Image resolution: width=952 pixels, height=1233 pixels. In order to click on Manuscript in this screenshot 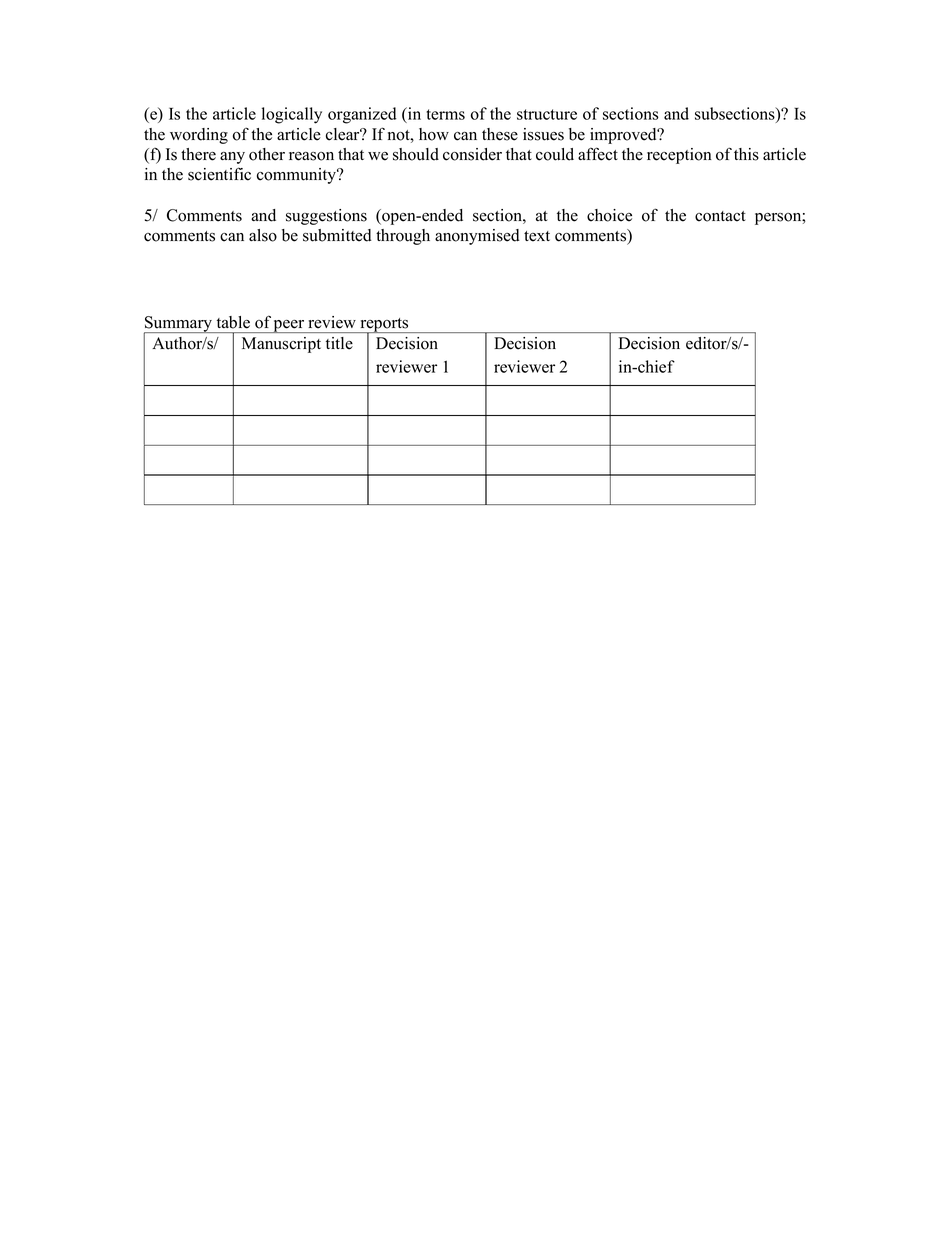, I will do `click(281, 345)`.
